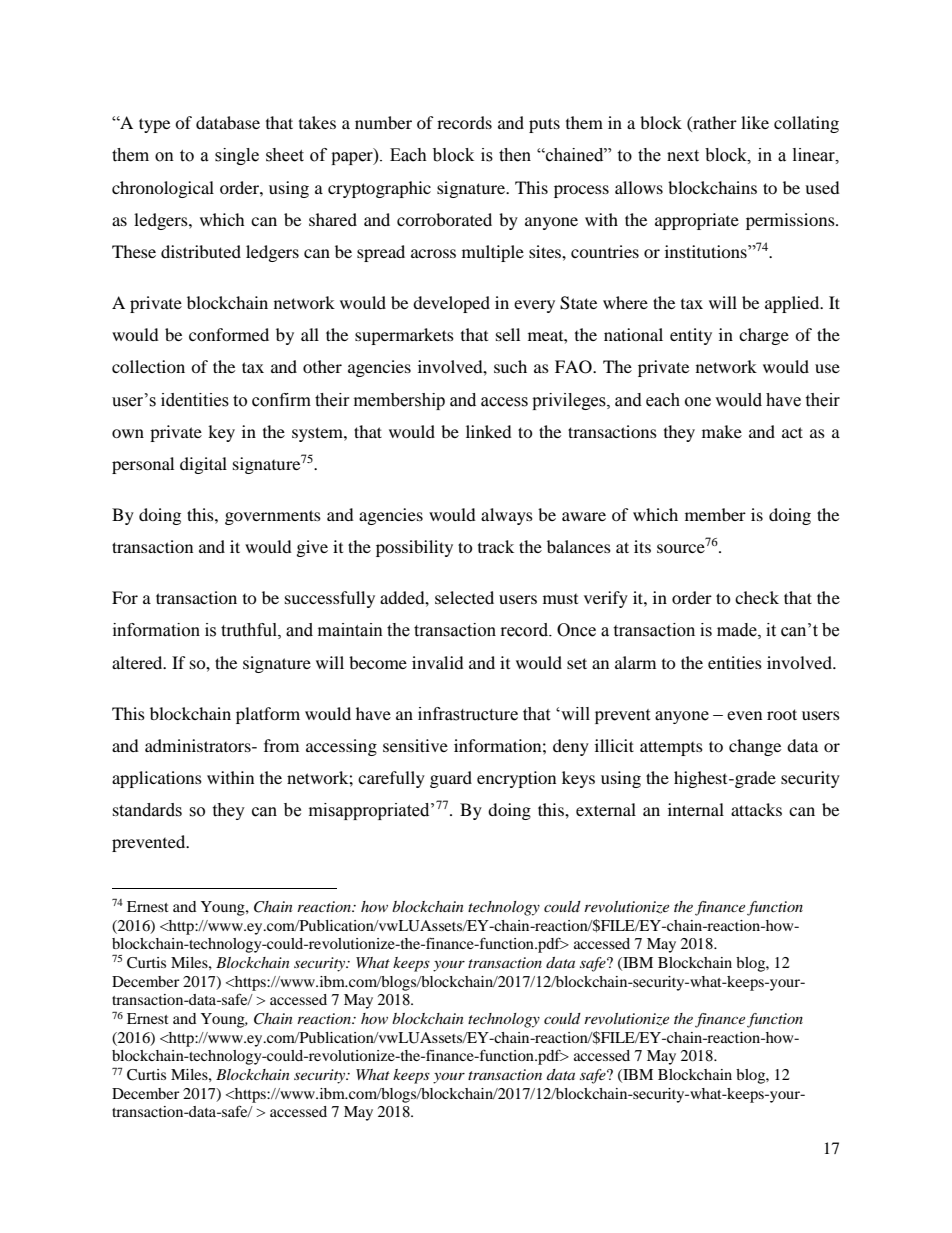 This image has width=952, height=1233. I want to click on then, so click(515, 155).
